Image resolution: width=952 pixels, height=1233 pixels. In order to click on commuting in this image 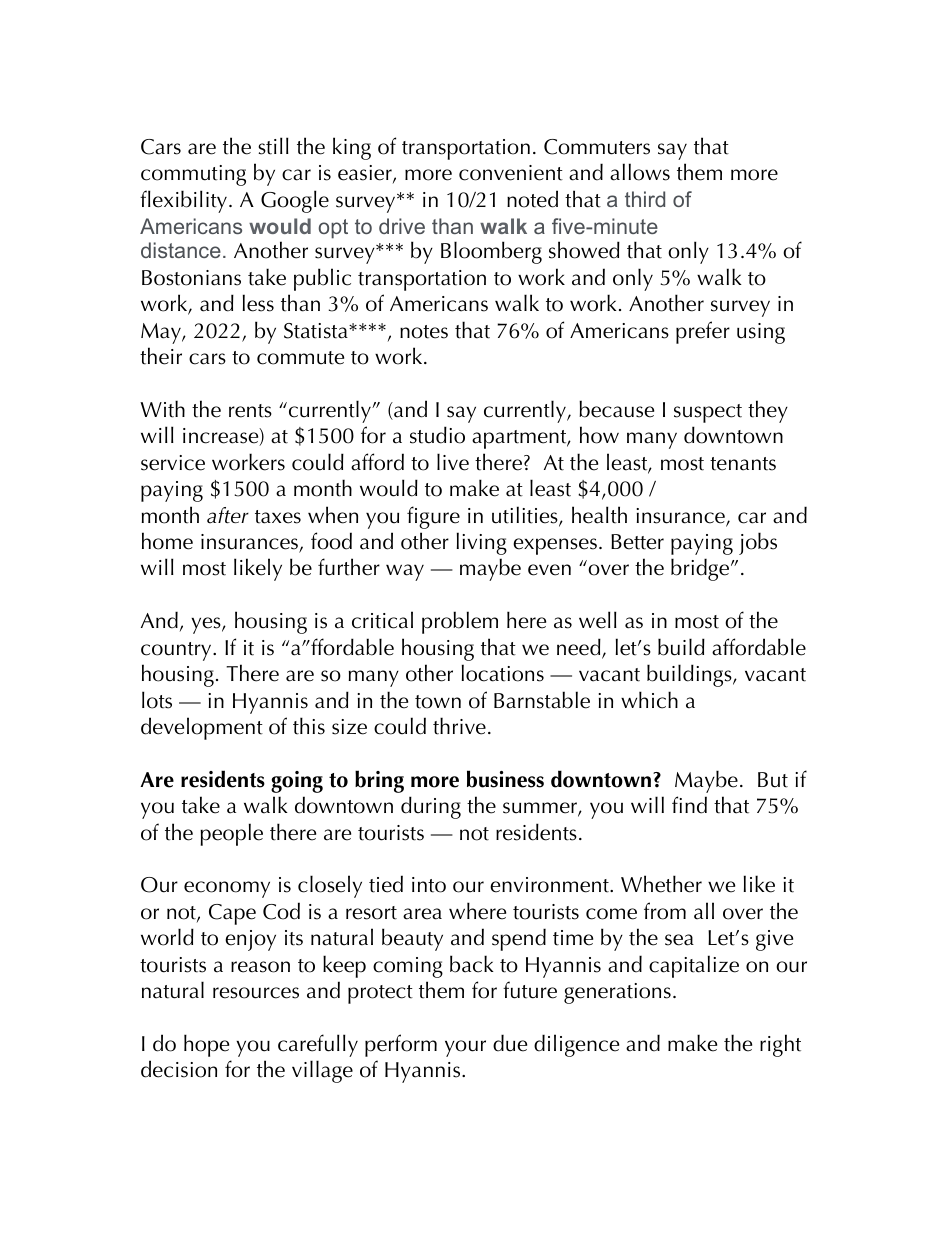, I will do `click(193, 175)`.
